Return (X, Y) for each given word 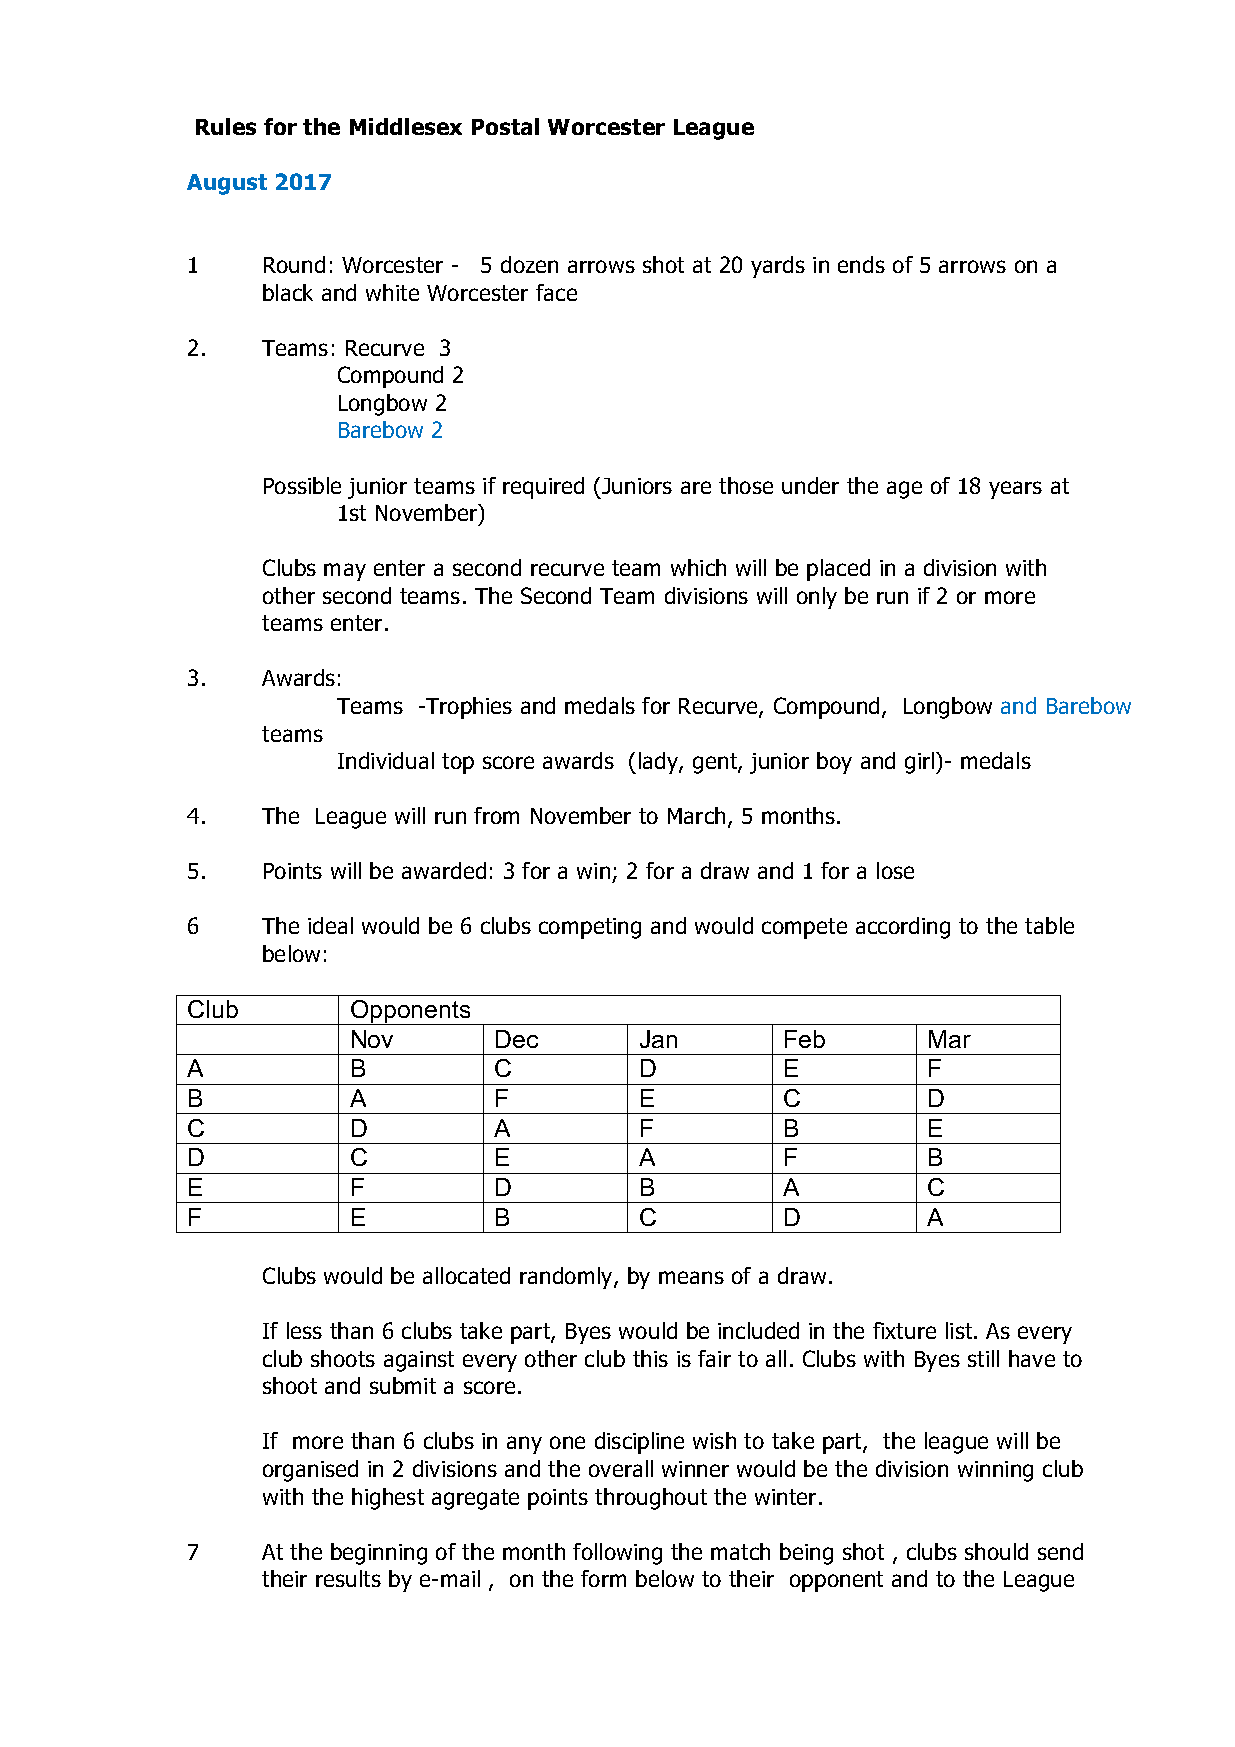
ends (861, 264)
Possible (302, 485)
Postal (505, 126)
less (304, 1330)
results (348, 1578)
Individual (386, 760)
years (1015, 490)
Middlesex (406, 126)
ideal (330, 925)
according (903, 928)
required (543, 488)
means (691, 1277)
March (696, 815)
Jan (658, 1039)
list (960, 1330)
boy (834, 763)
